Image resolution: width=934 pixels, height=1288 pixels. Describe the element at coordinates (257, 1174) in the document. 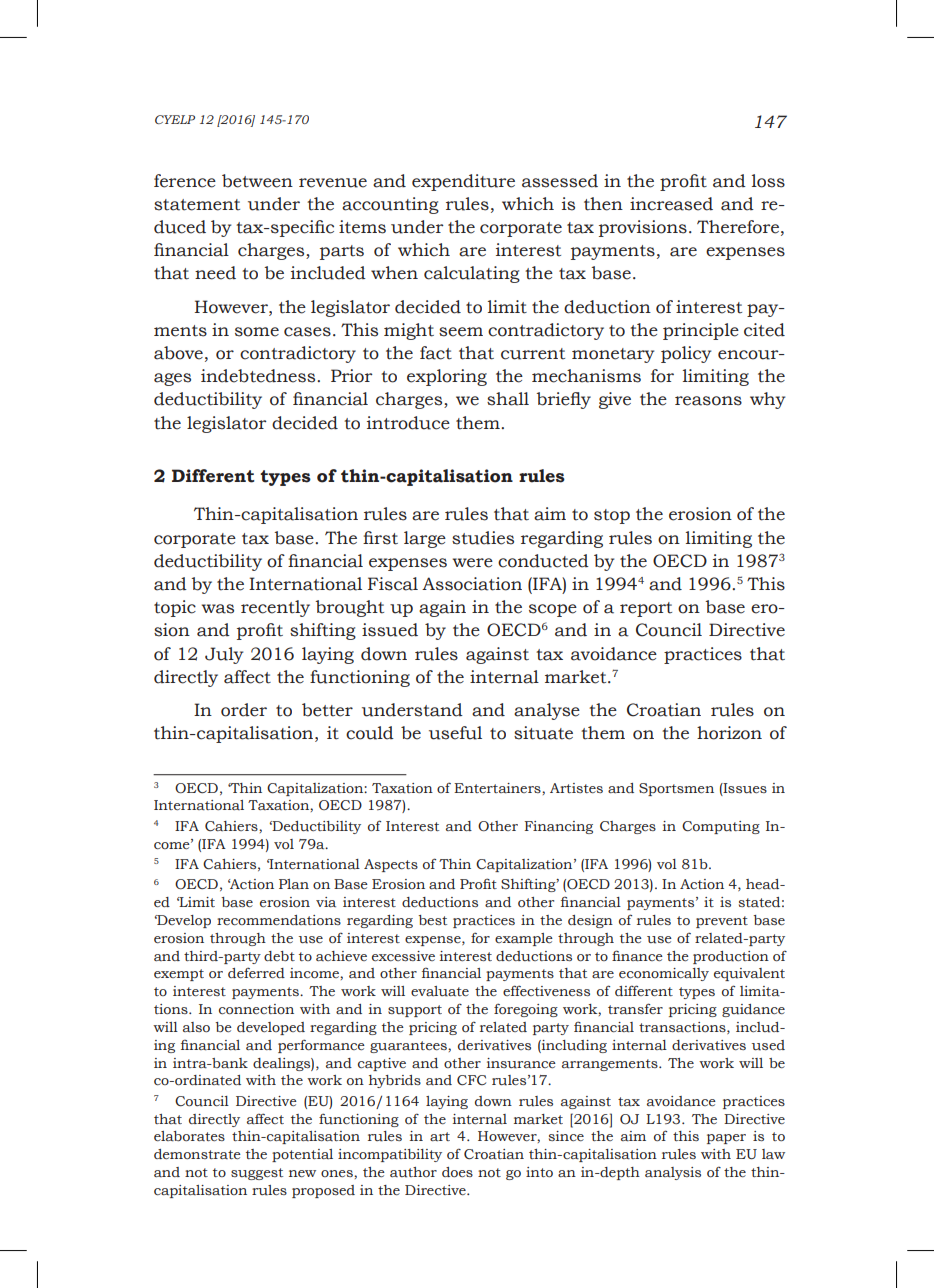

I see `suggest` at that location.
